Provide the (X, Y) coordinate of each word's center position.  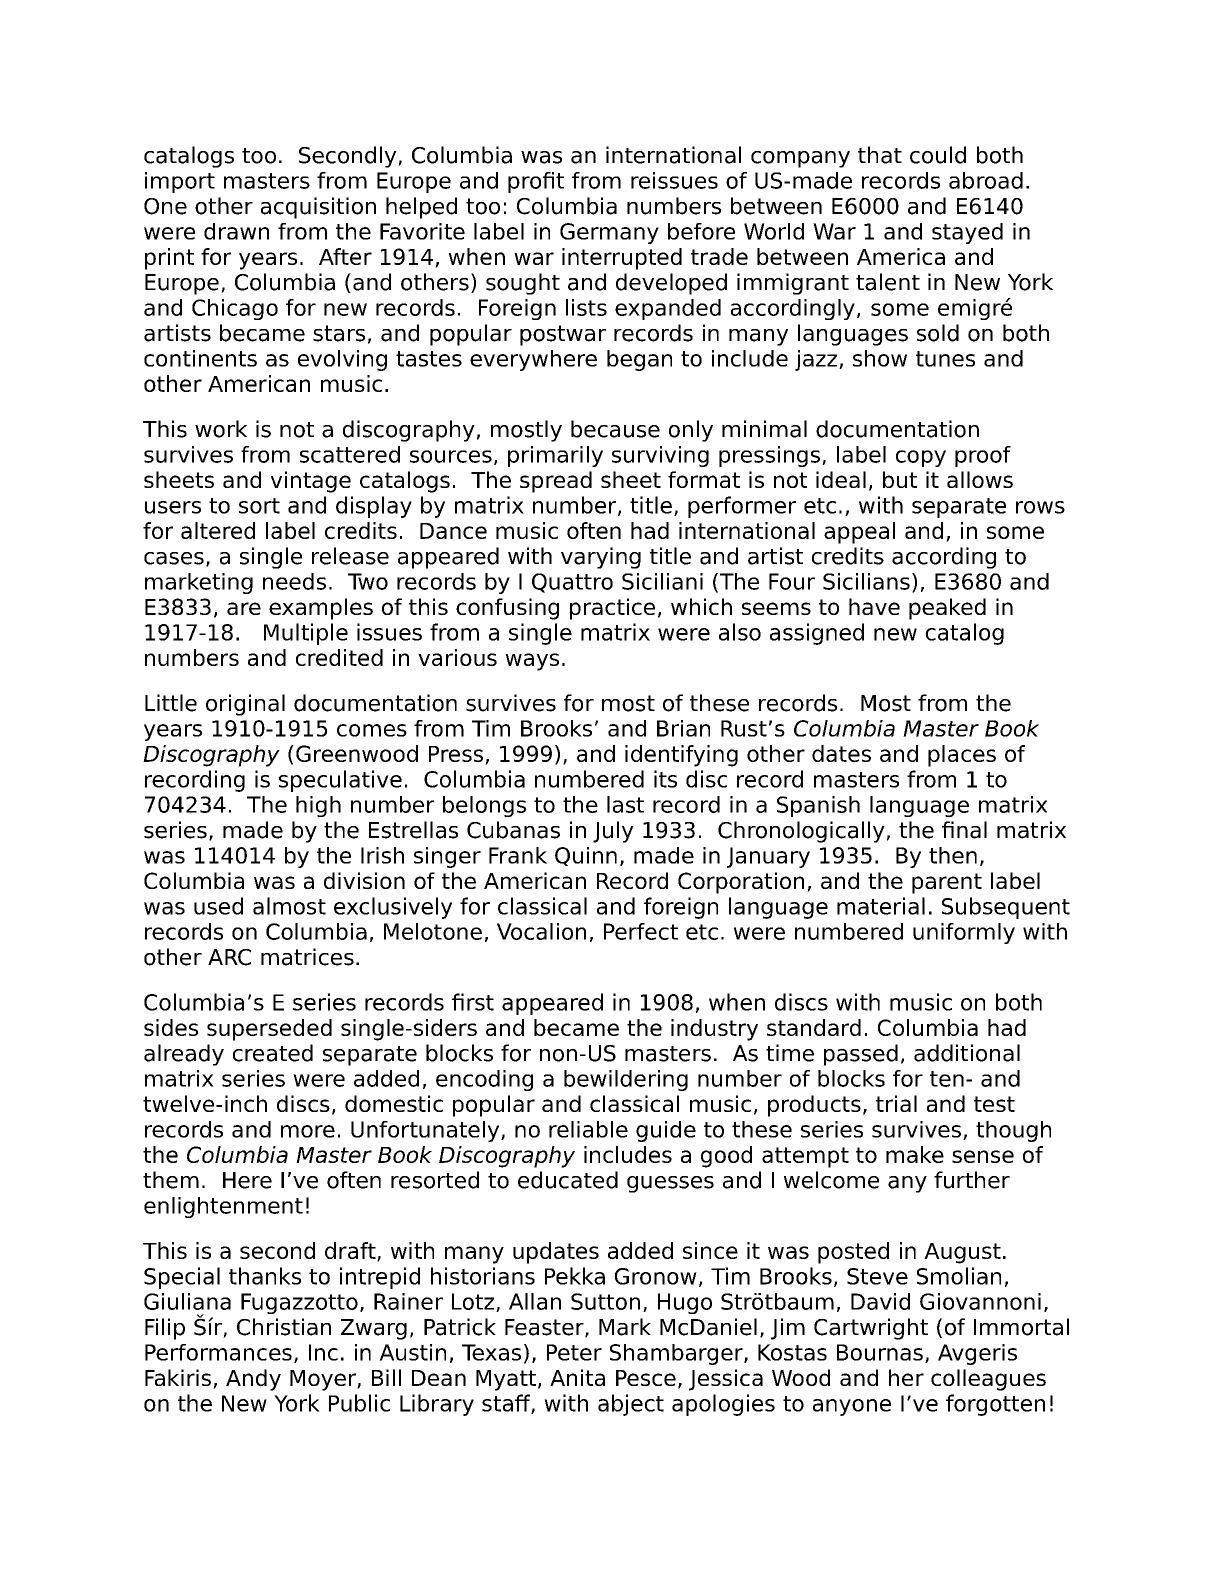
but (900, 479)
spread (556, 482)
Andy (253, 1380)
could (938, 155)
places (962, 756)
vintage (311, 482)
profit (536, 182)
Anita (577, 1377)
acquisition (318, 208)
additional (967, 1053)
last (625, 804)
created (273, 1053)
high (318, 806)
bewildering (626, 1080)
